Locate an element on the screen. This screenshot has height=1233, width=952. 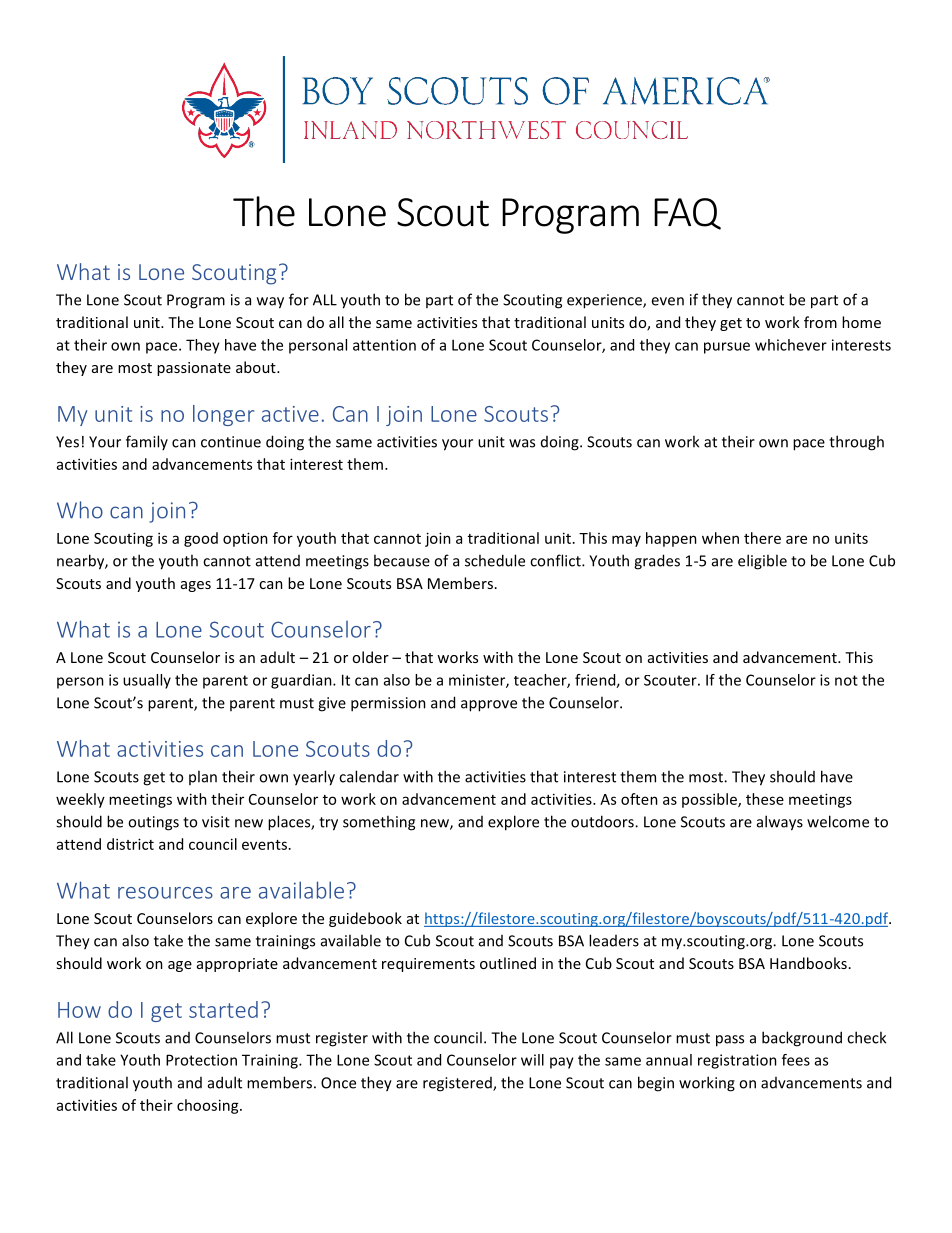
will is located at coordinates (532, 1060).
